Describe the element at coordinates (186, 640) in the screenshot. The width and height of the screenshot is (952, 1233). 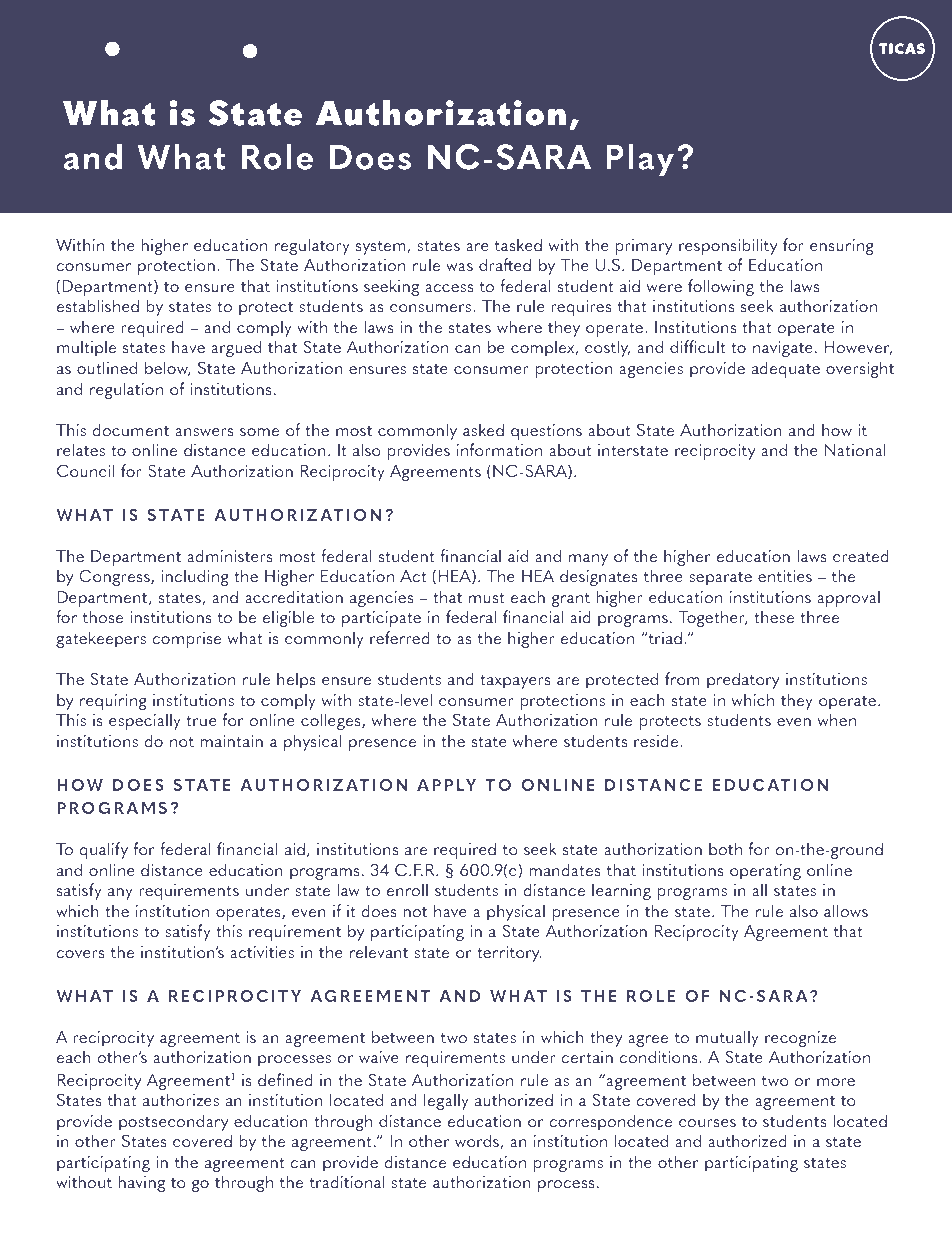
I see `comprise` at that location.
